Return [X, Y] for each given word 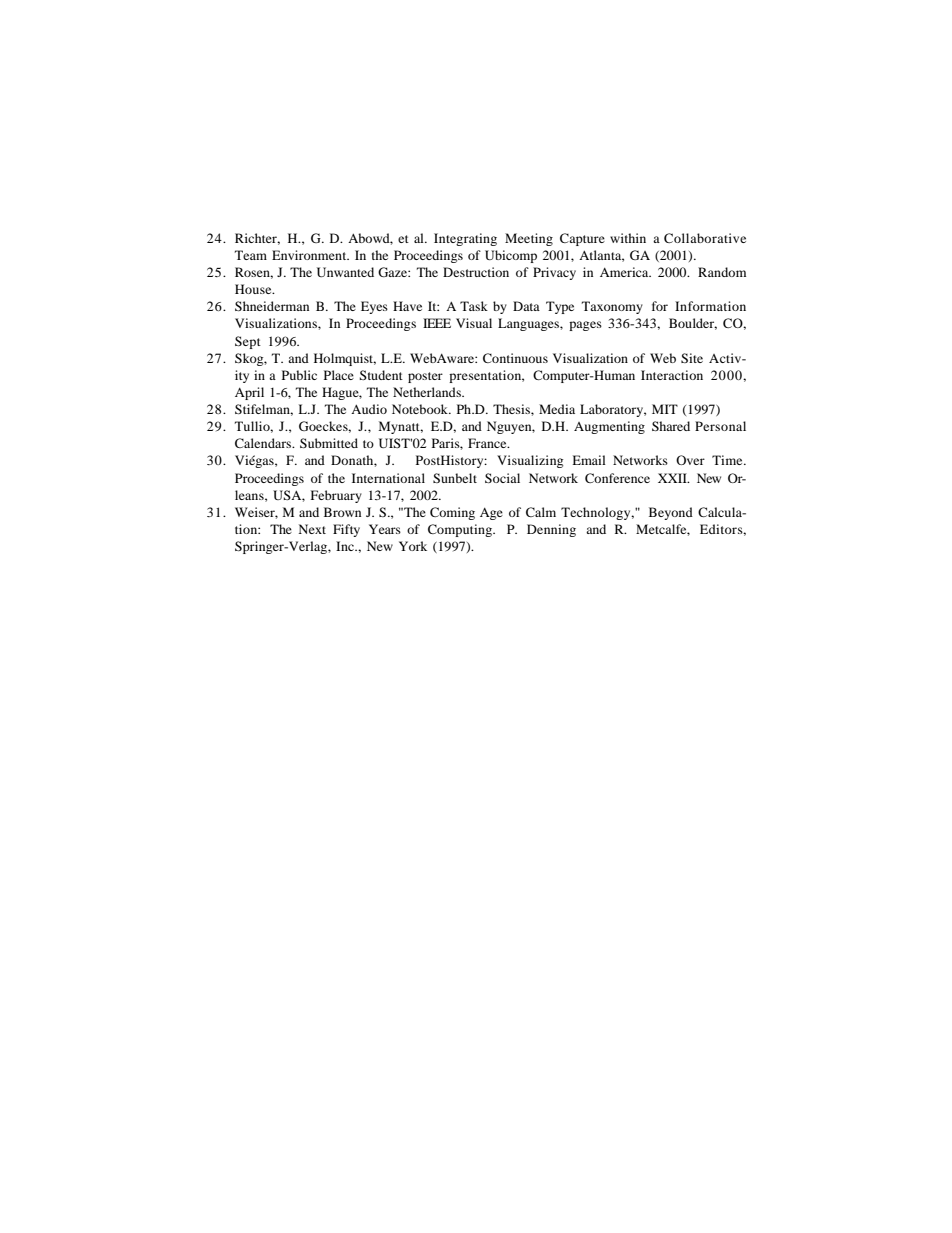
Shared [671, 426]
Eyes [374, 307]
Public [299, 375]
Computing [461, 530]
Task [474, 306]
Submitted [329, 443]
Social [502, 478]
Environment [310, 255]
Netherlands [428, 392]
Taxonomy [612, 307]
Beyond [671, 513]
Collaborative [705, 238]
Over [690, 460]
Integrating [465, 239]
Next [312, 529]
